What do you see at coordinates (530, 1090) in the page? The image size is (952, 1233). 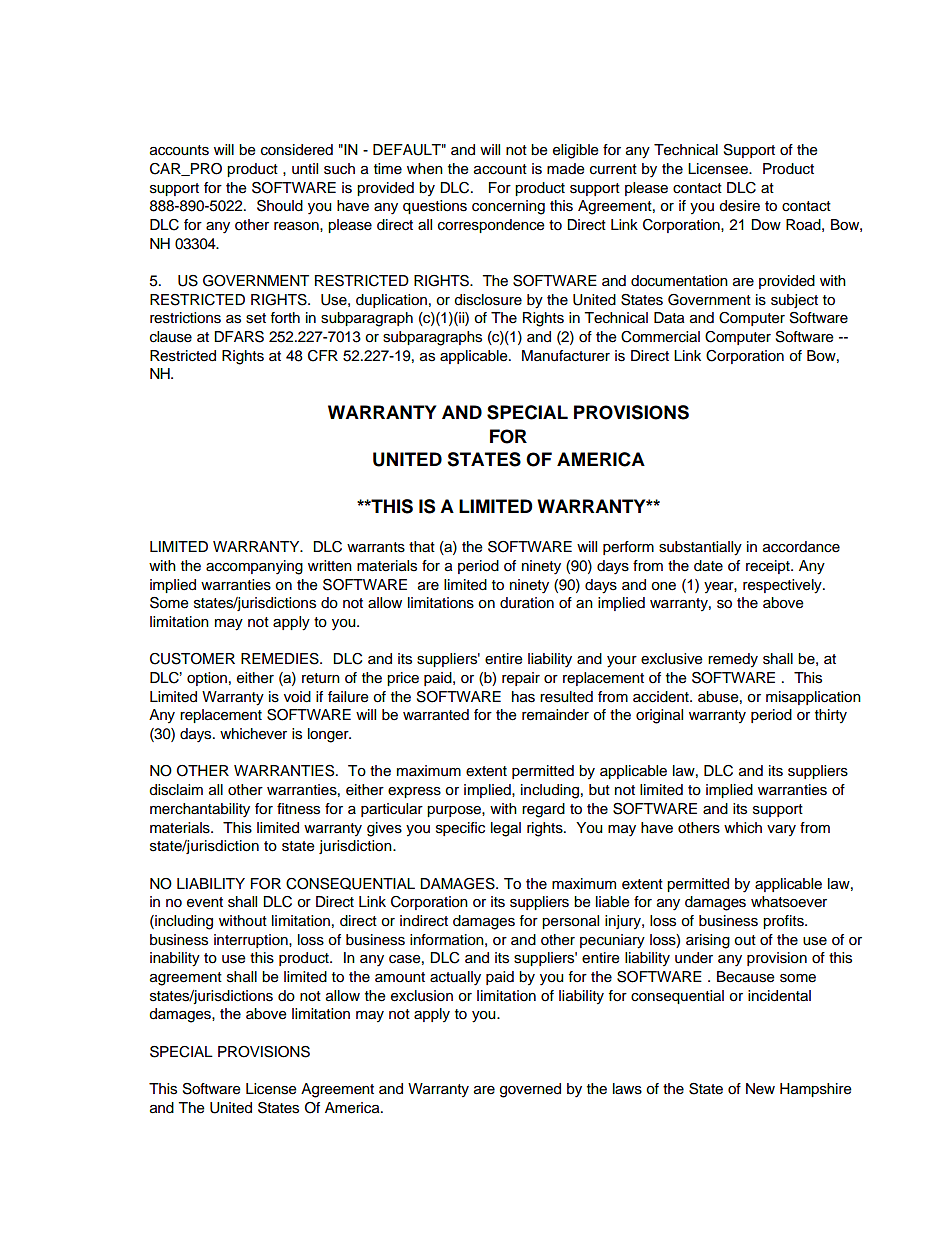 I see `governed` at bounding box center [530, 1090].
